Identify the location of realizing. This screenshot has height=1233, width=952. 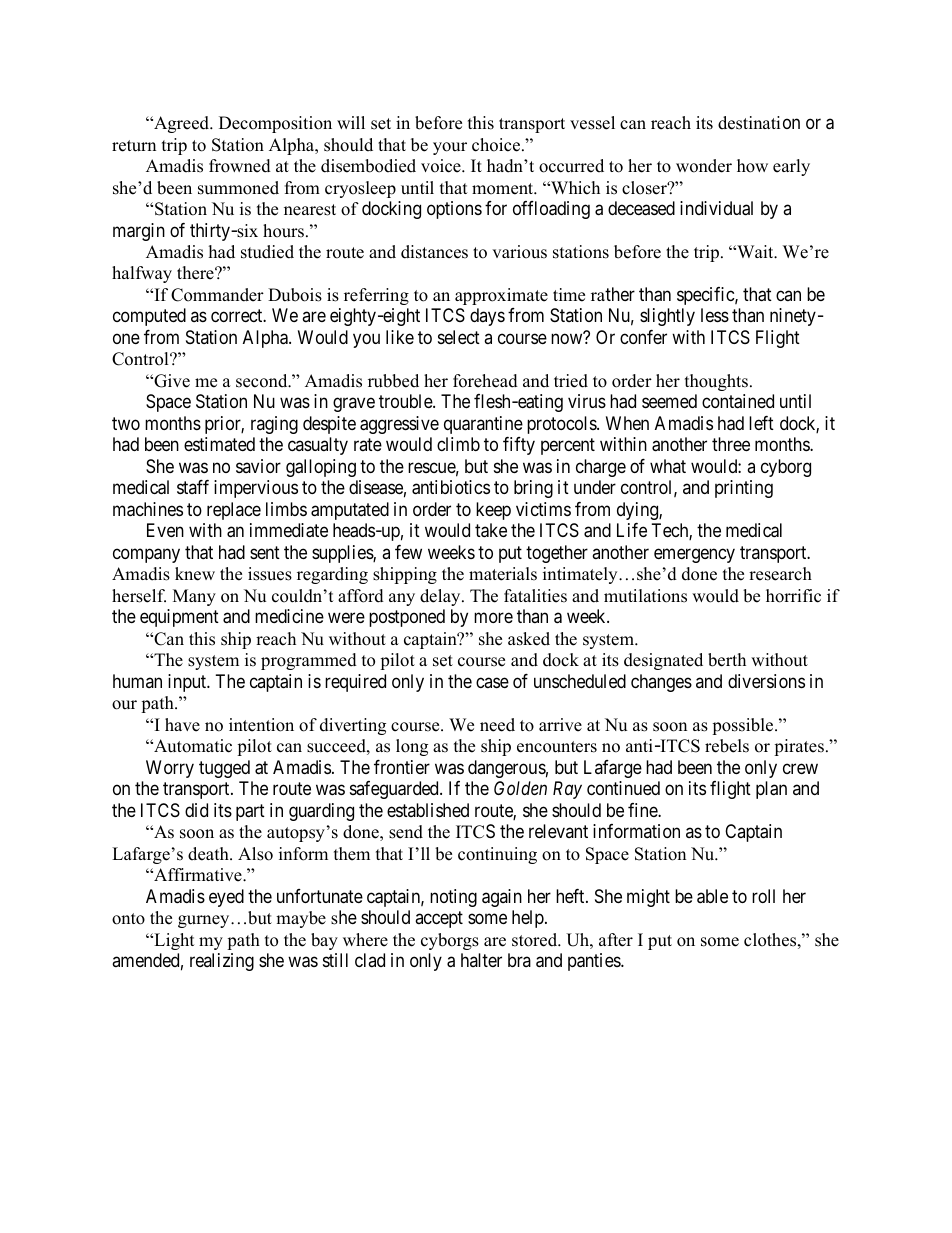
(222, 962).
